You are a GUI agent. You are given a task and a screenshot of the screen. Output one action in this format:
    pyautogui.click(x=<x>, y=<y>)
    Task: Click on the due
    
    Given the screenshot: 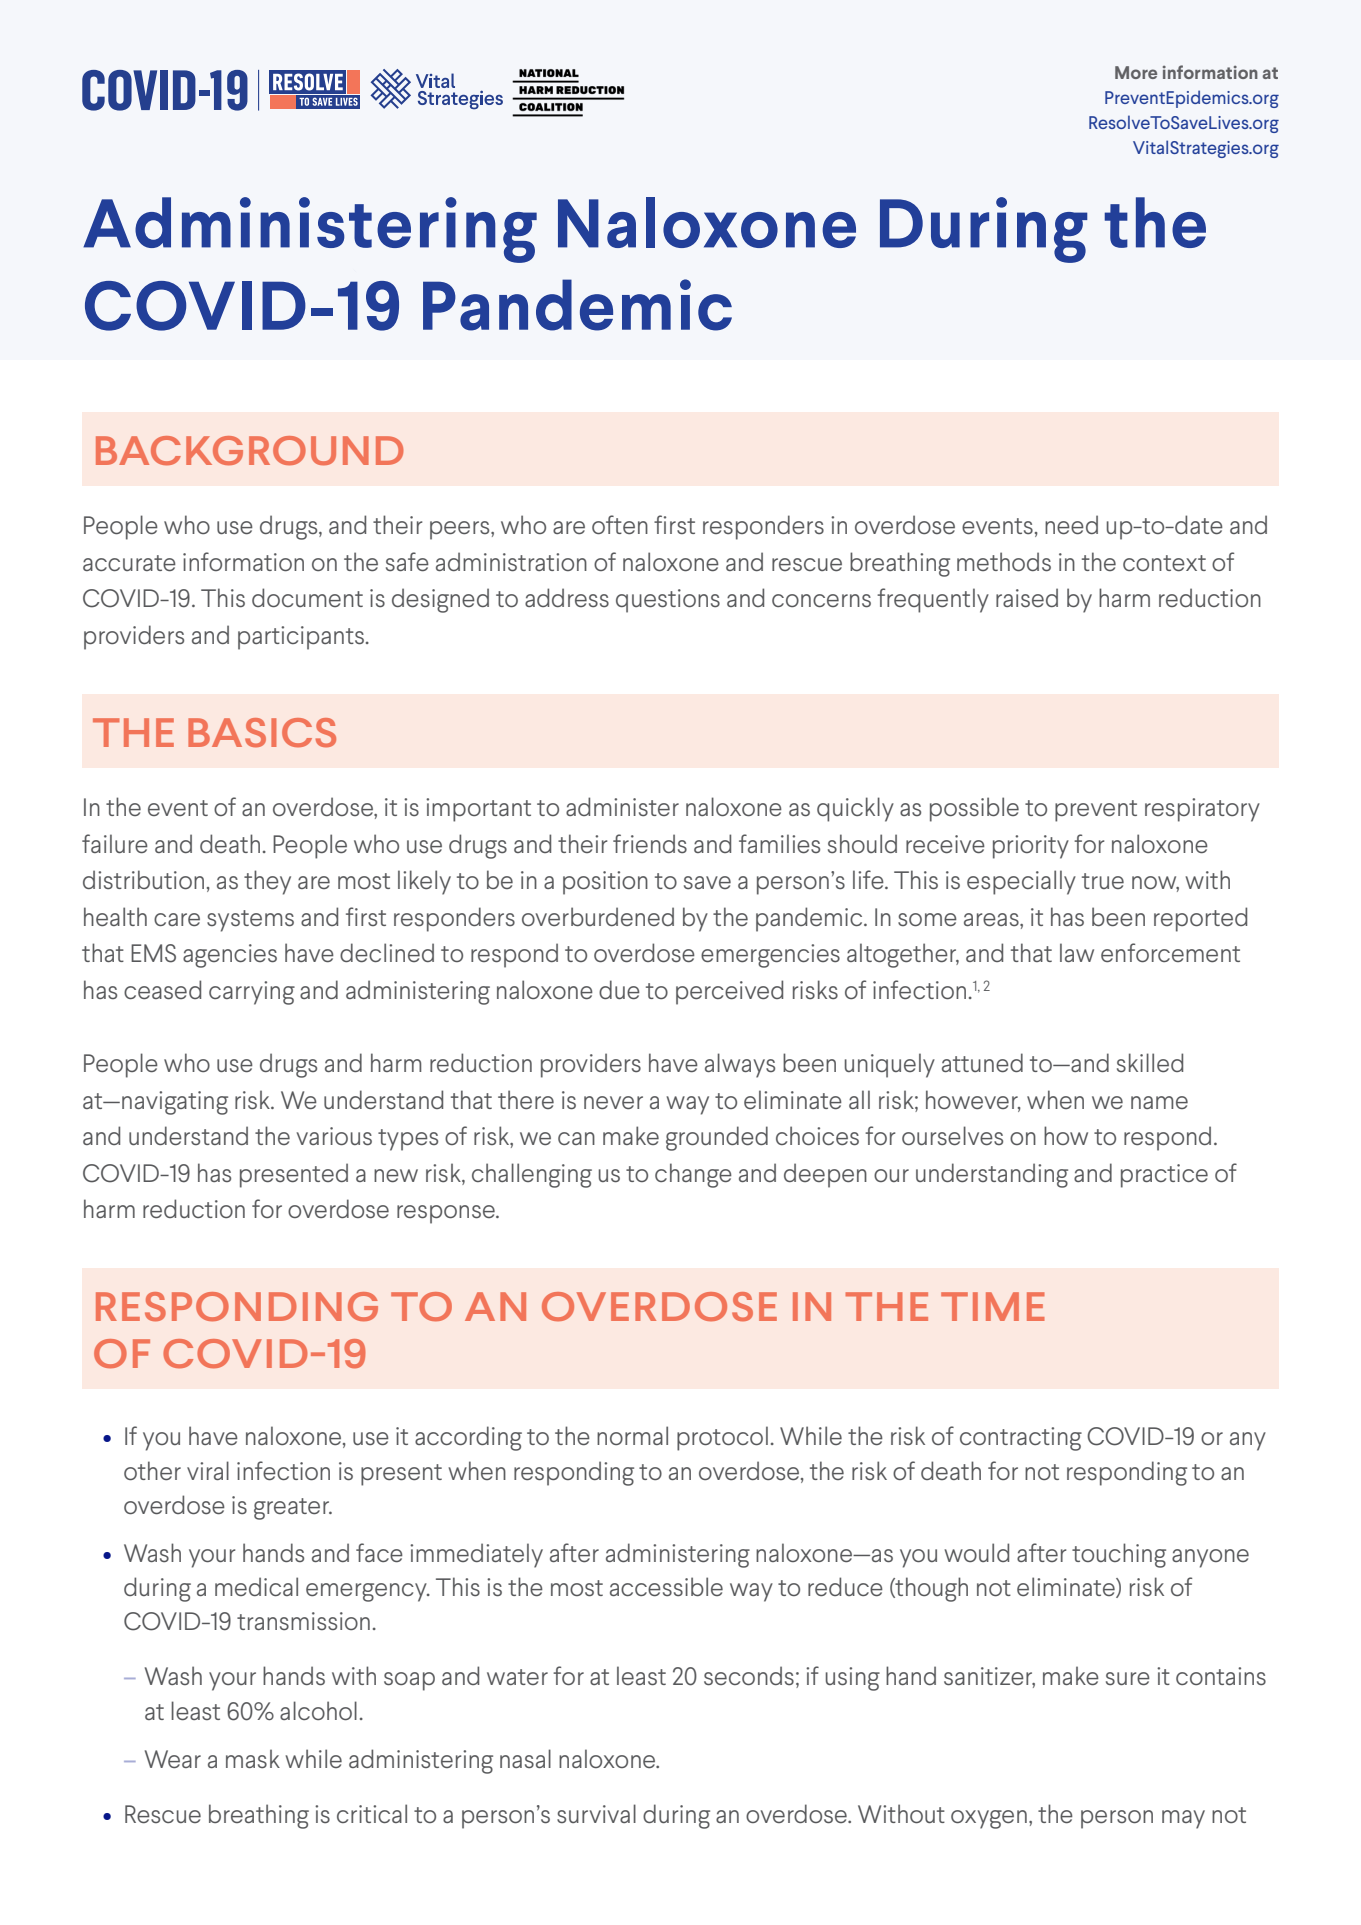 What is the action you would take?
    pyautogui.click(x=619, y=989)
